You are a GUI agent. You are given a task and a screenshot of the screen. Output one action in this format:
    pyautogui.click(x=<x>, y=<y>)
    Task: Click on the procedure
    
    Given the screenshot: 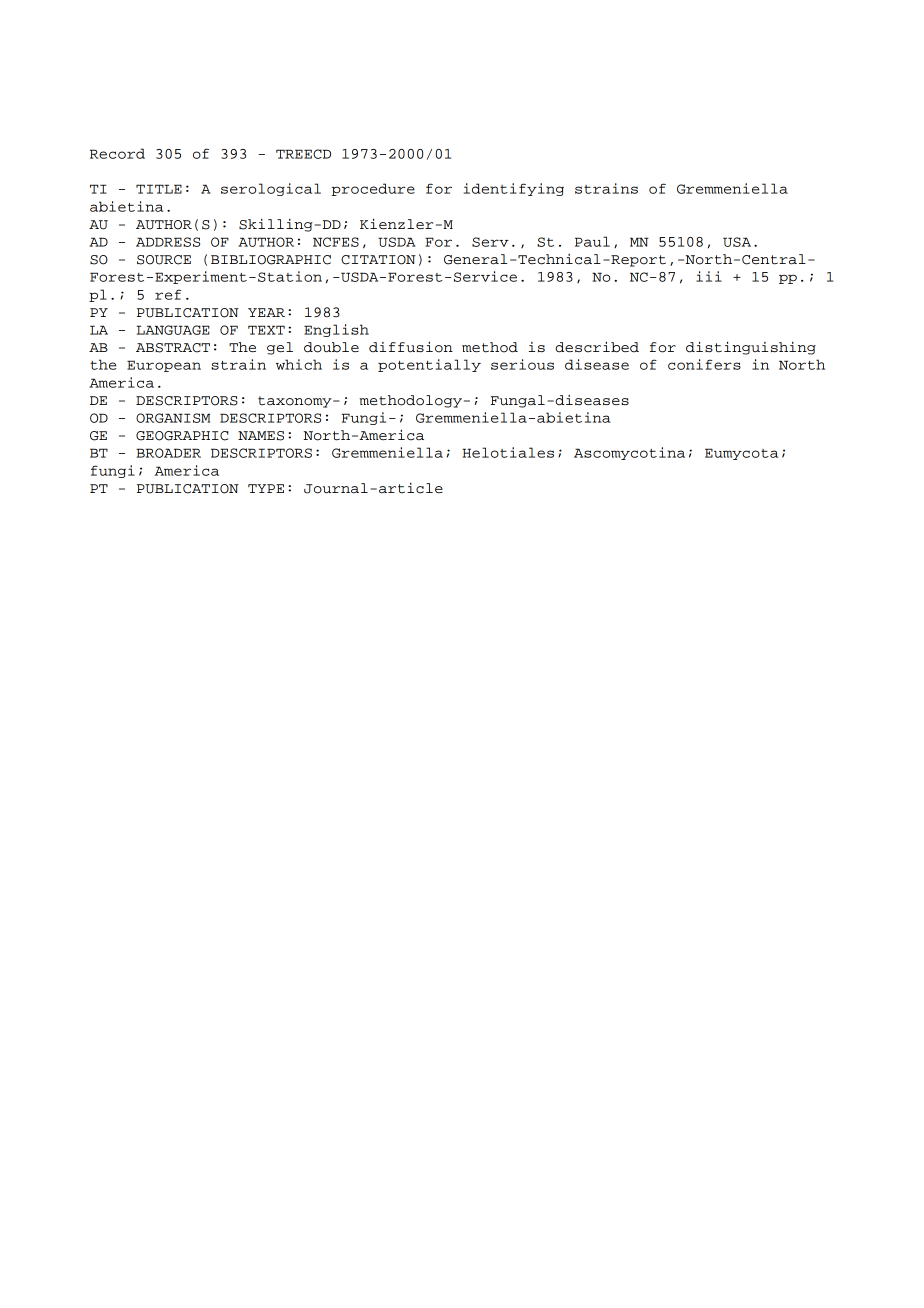 What is the action you would take?
    pyautogui.click(x=373, y=189)
